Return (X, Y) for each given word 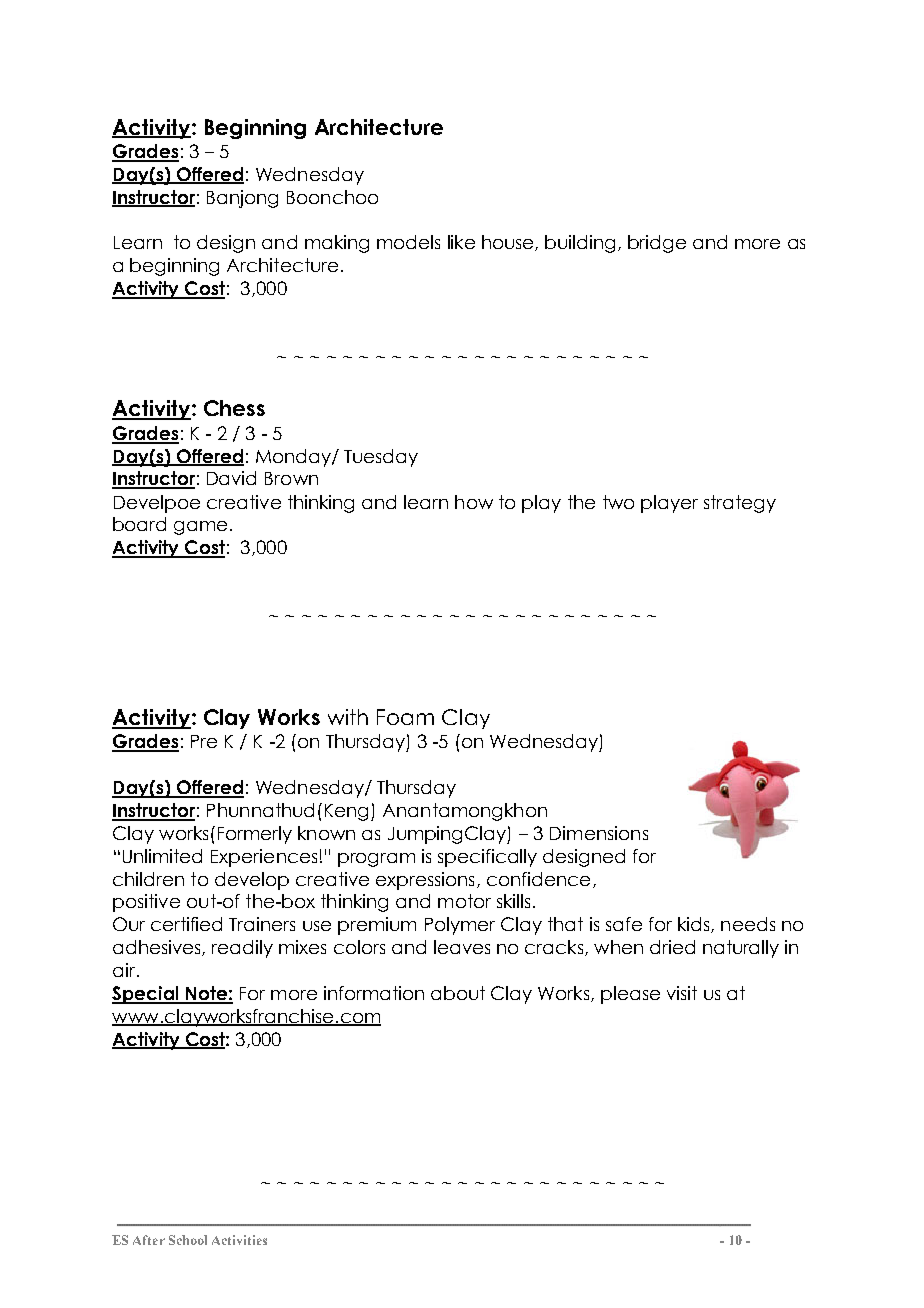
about (458, 993)
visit (682, 993)
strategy (740, 504)
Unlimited (162, 856)
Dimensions (599, 833)
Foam (405, 717)
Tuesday (381, 458)
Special (146, 995)
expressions (425, 881)
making (337, 244)
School (188, 1240)
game (200, 528)
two (618, 502)
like (461, 242)
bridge (657, 244)
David (231, 478)
